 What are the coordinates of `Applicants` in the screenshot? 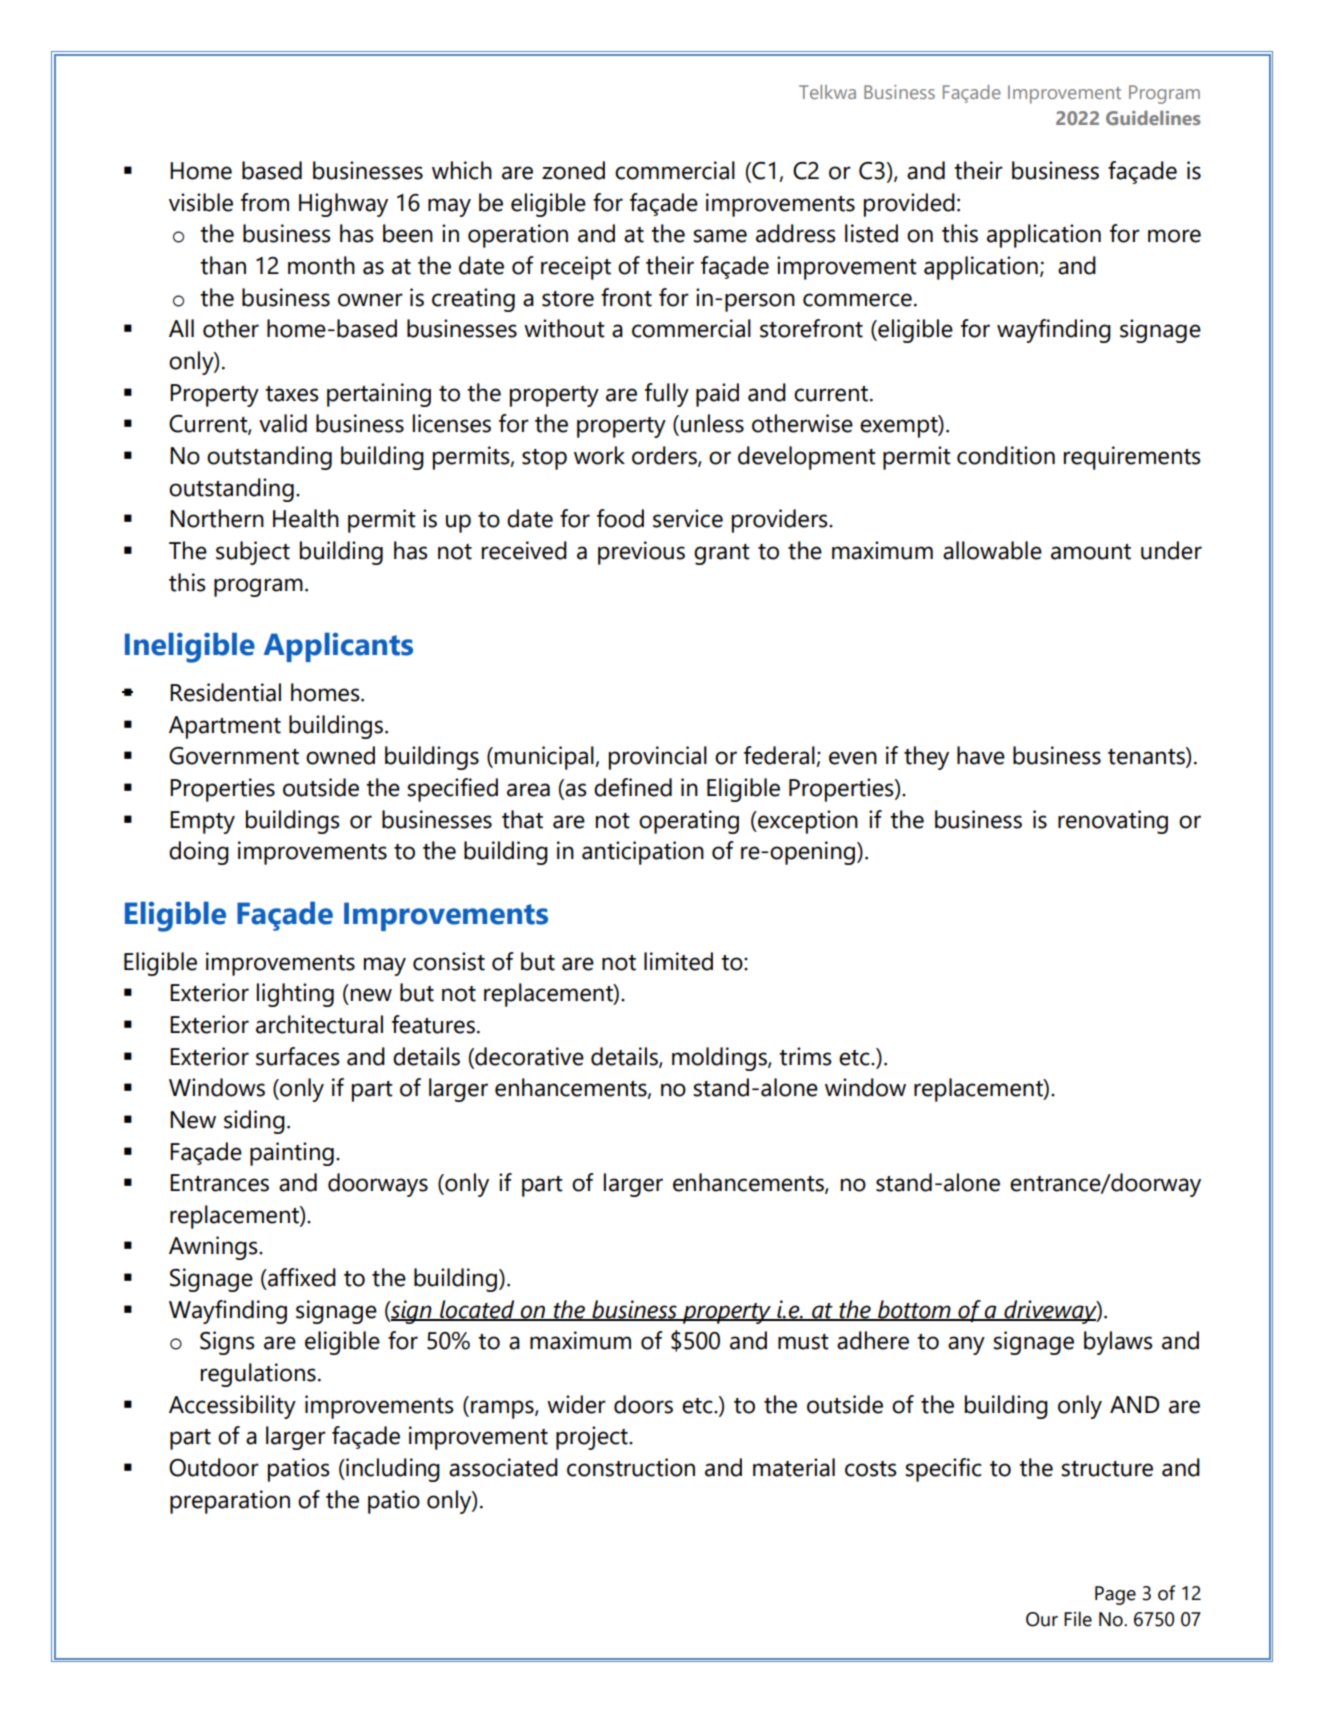 It's located at (338, 647).
